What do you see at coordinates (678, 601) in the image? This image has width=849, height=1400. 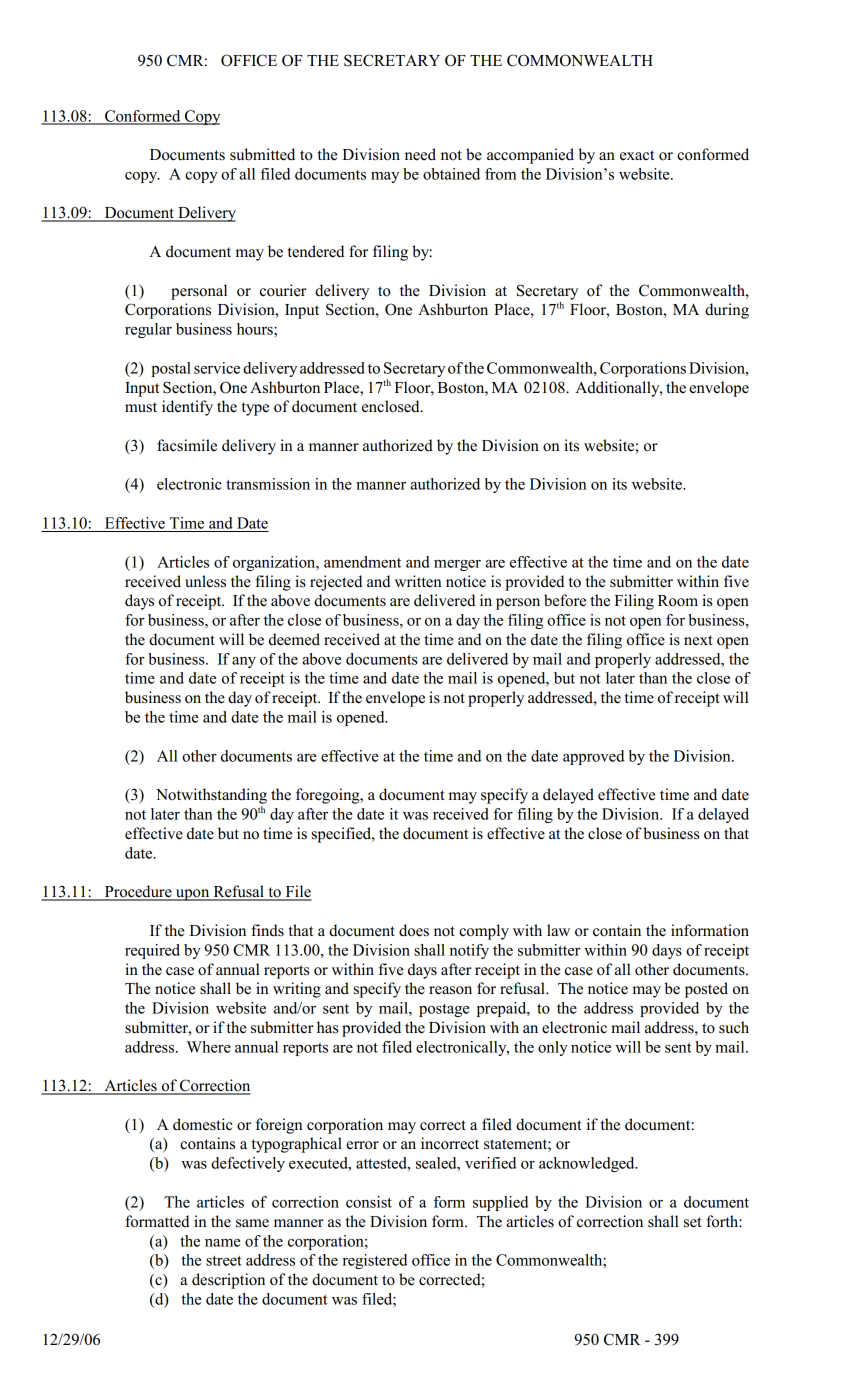 I see `Room` at bounding box center [678, 601].
